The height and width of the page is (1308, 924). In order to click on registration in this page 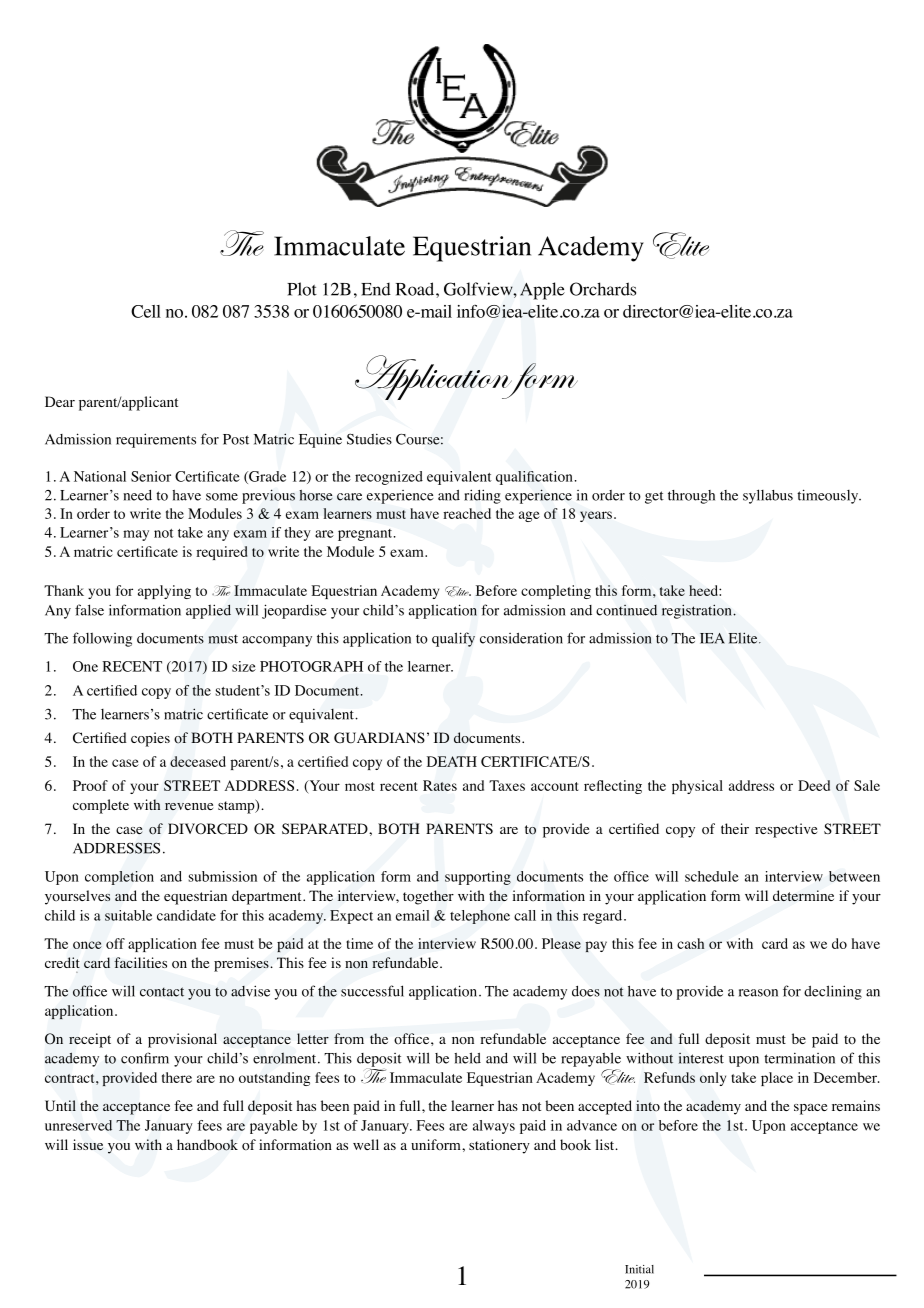, I will do `click(698, 611)`.
